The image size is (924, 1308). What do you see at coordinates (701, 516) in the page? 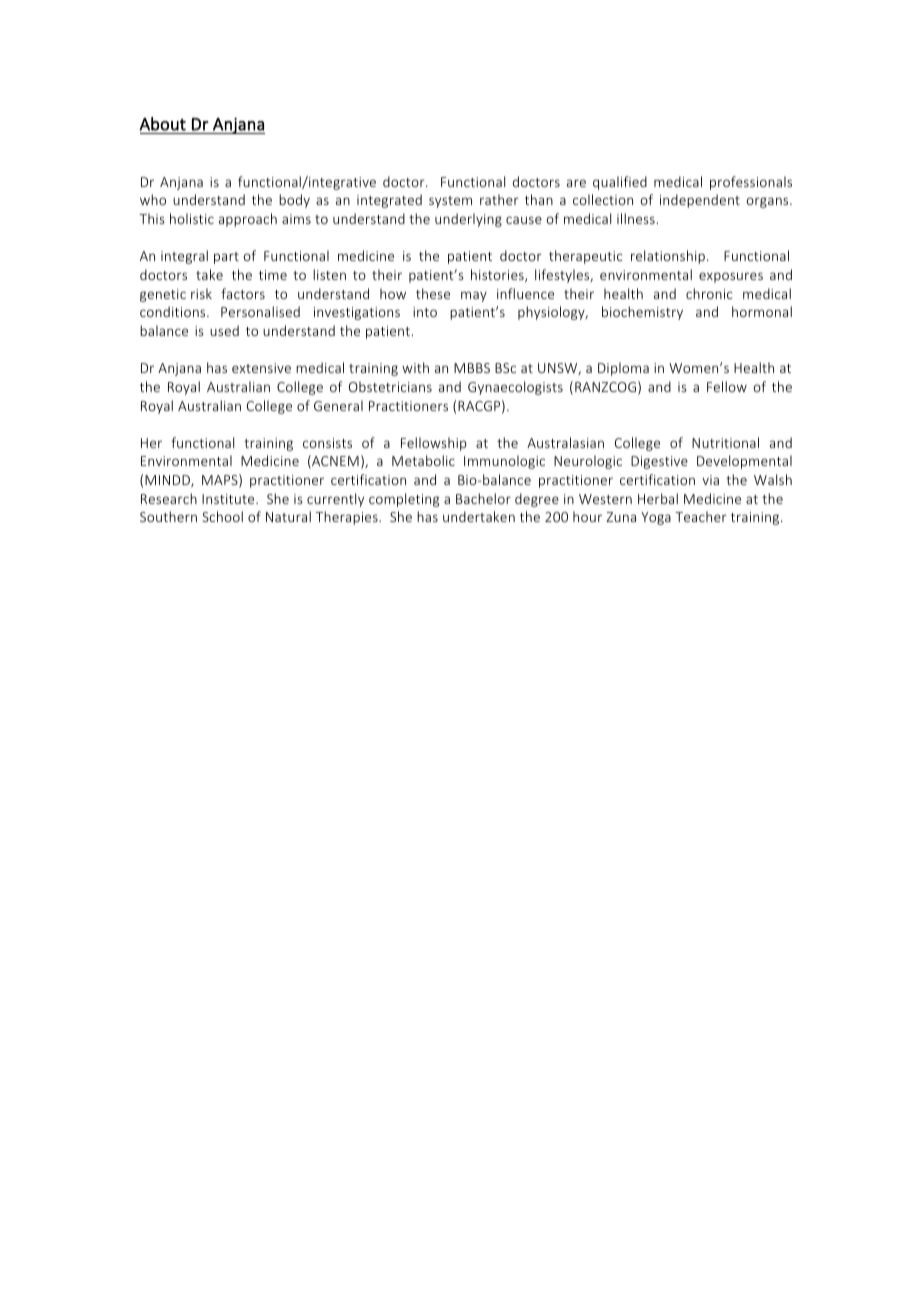
I see `Teacher` at bounding box center [701, 516].
